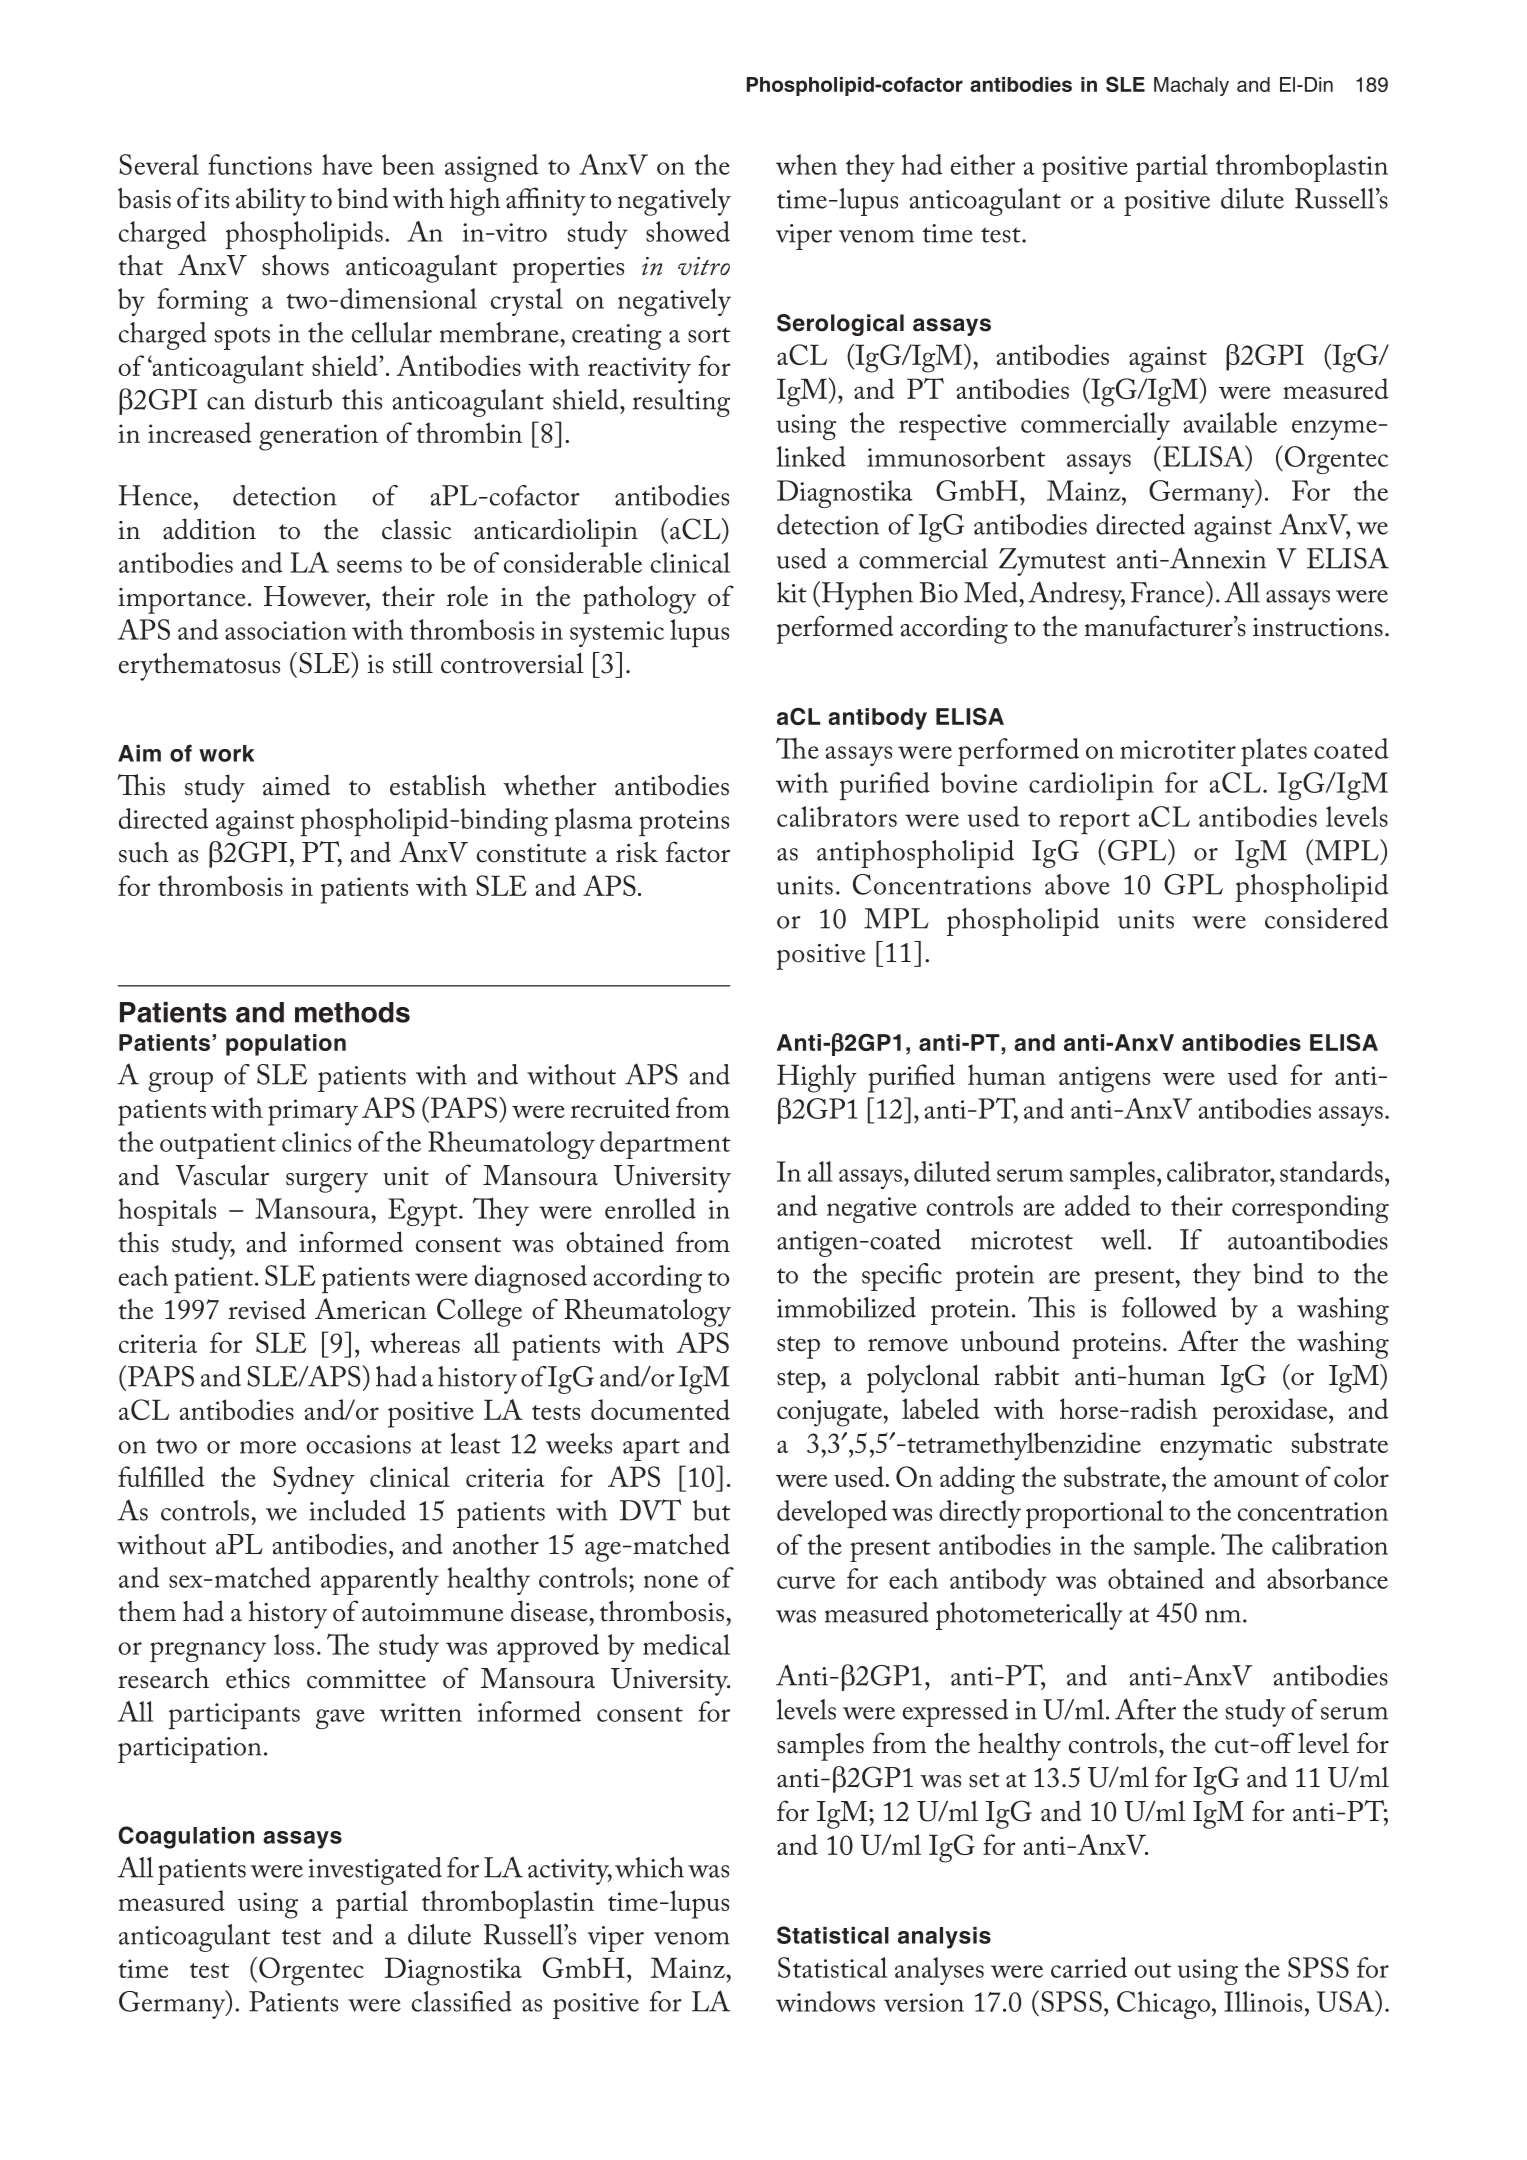 Image resolution: width=1527 pixels, height=2160 pixels. Describe the element at coordinates (296, 785) in the screenshot. I see `aimed` at that location.
